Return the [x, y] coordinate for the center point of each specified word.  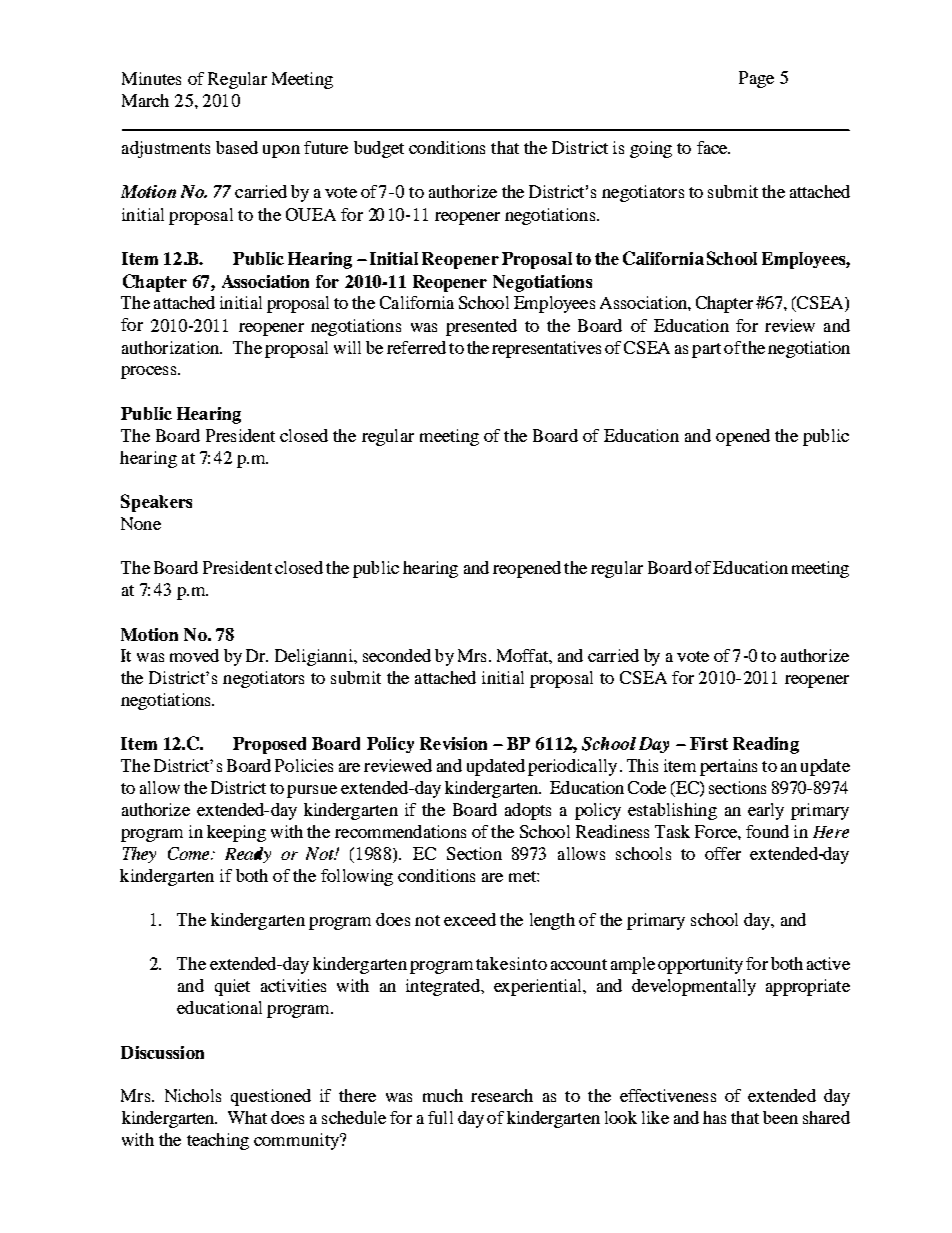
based [237, 147]
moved [194, 655]
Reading [766, 745]
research [502, 1095]
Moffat [523, 655]
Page [756, 79]
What [247, 1117]
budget [379, 149]
